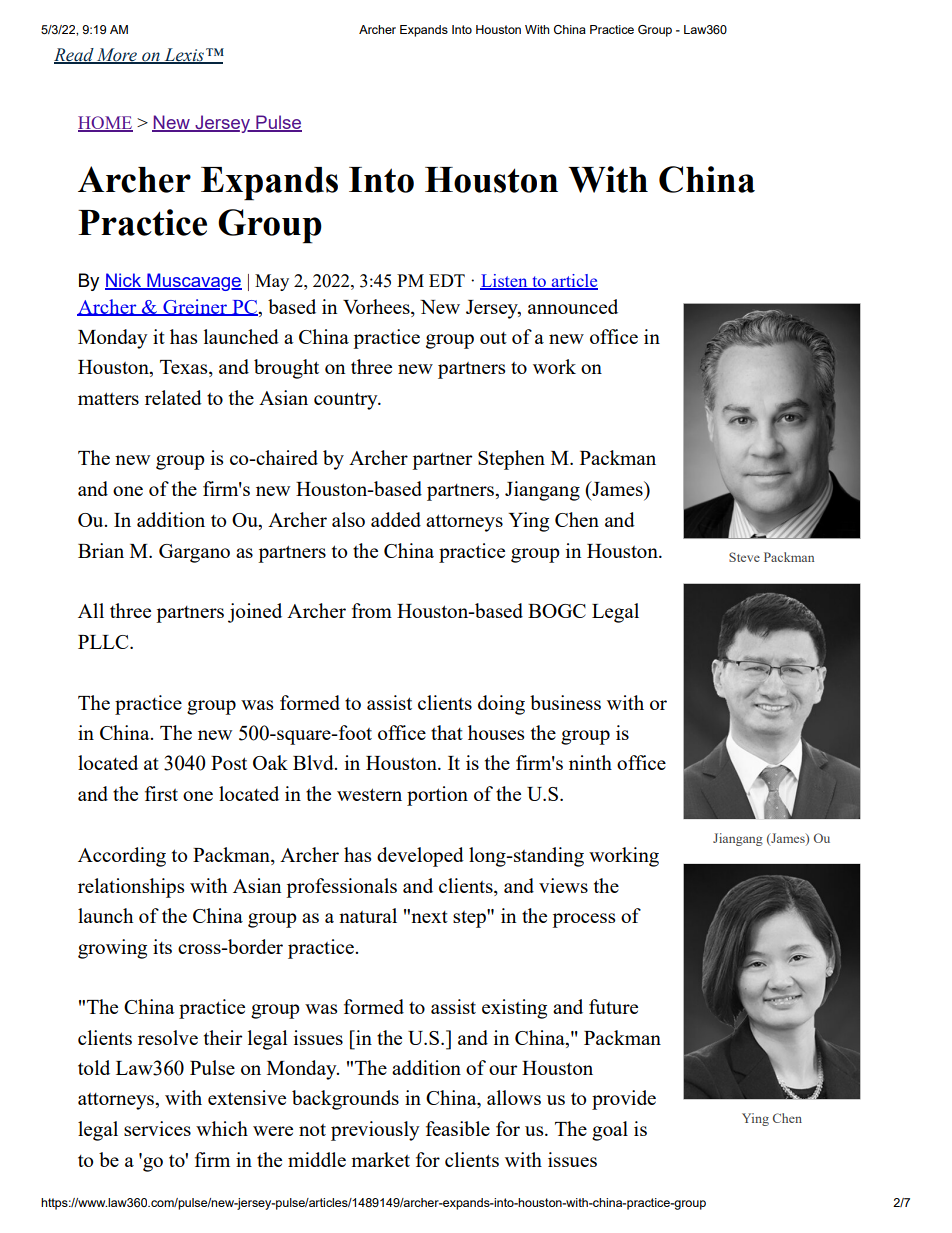 The image size is (952, 1233). What do you see at coordinates (583, 920) in the document?
I see `process` at bounding box center [583, 920].
